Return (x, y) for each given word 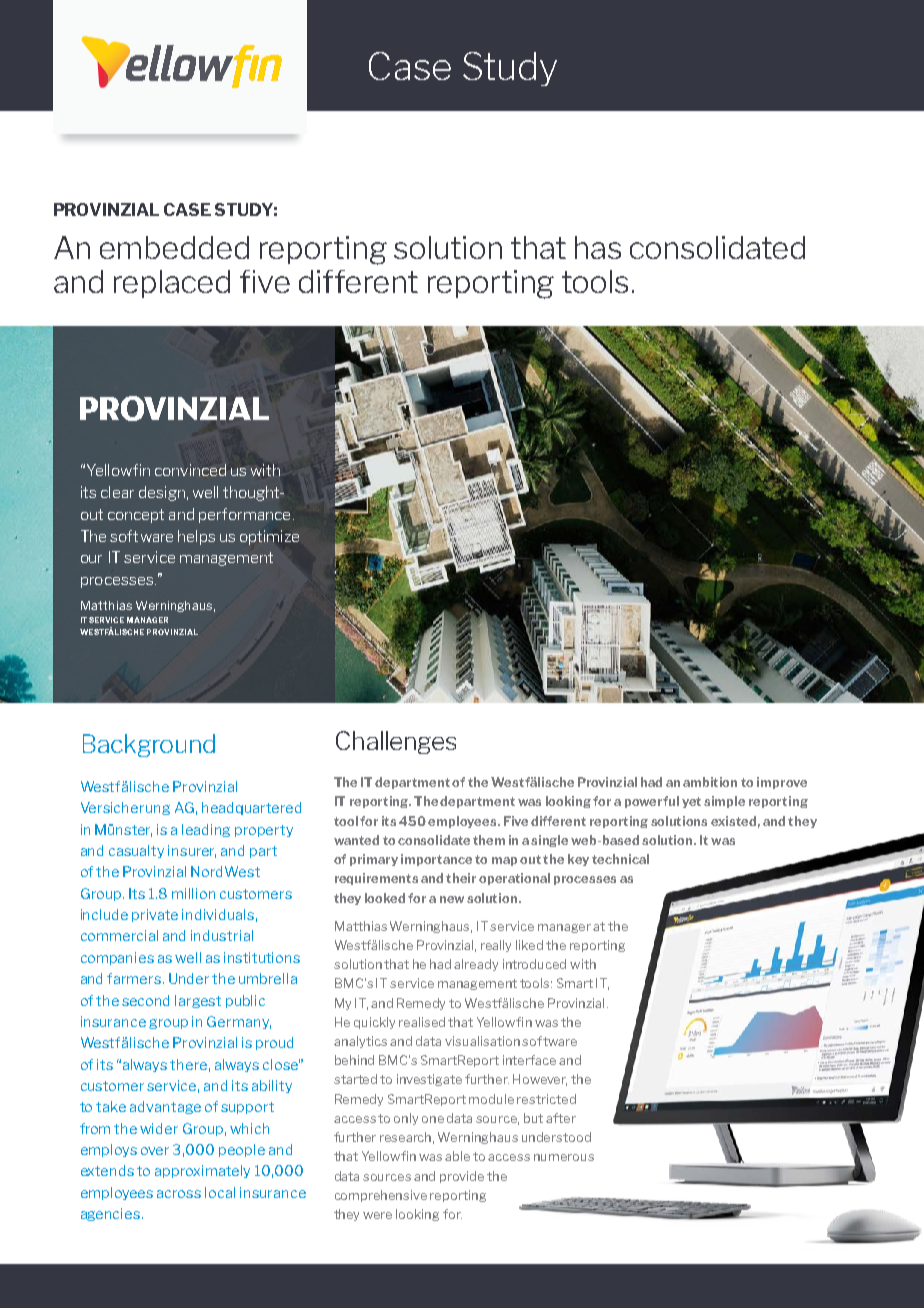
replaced (172, 284)
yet (691, 802)
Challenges (396, 742)
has (598, 247)
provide (462, 1177)
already (476, 965)
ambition (710, 782)
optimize (269, 537)
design (162, 493)
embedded (174, 247)
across (179, 1194)
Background (149, 745)
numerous (564, 1157)
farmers (135, 978)
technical (620, 859)
